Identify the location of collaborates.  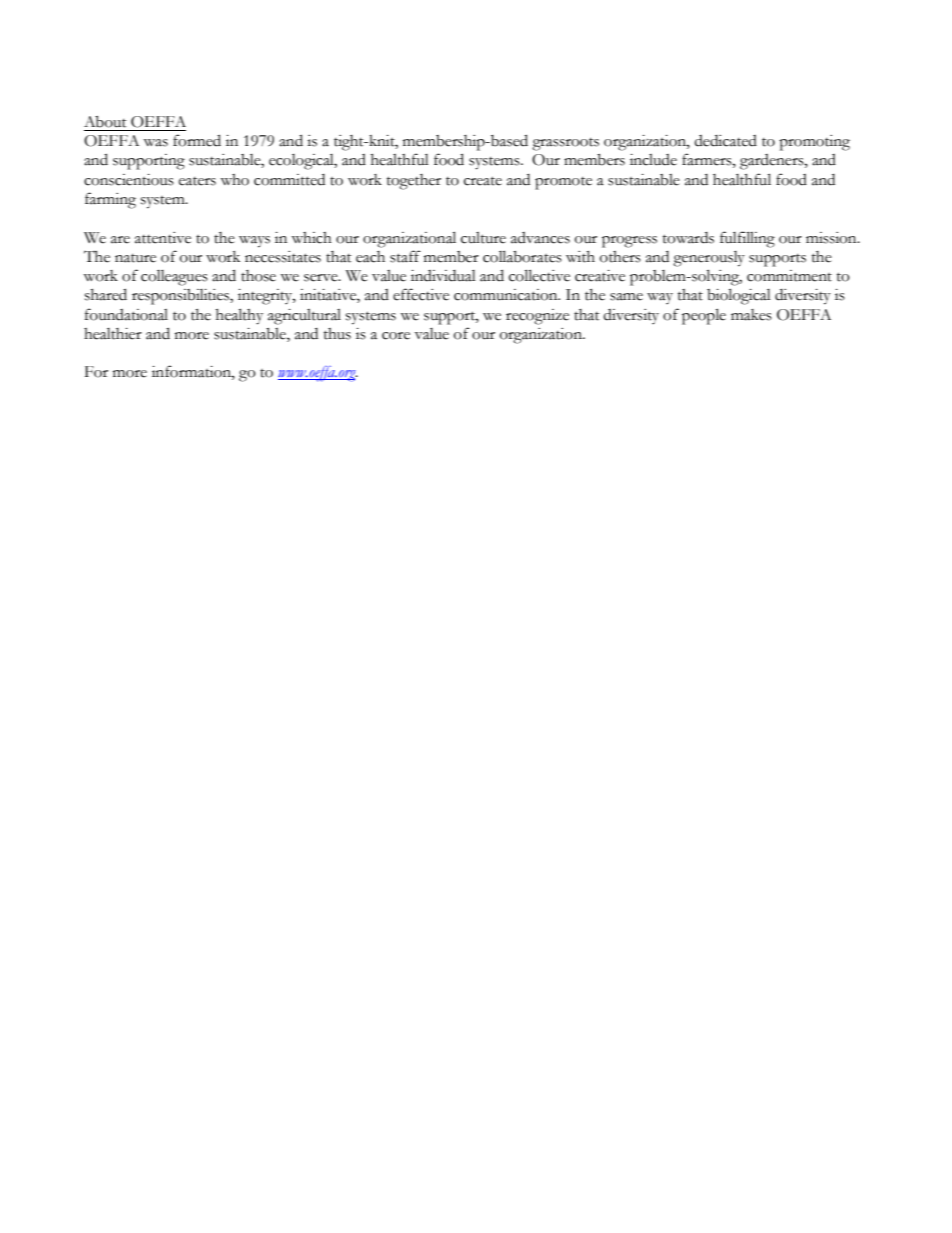
(522, 256).
